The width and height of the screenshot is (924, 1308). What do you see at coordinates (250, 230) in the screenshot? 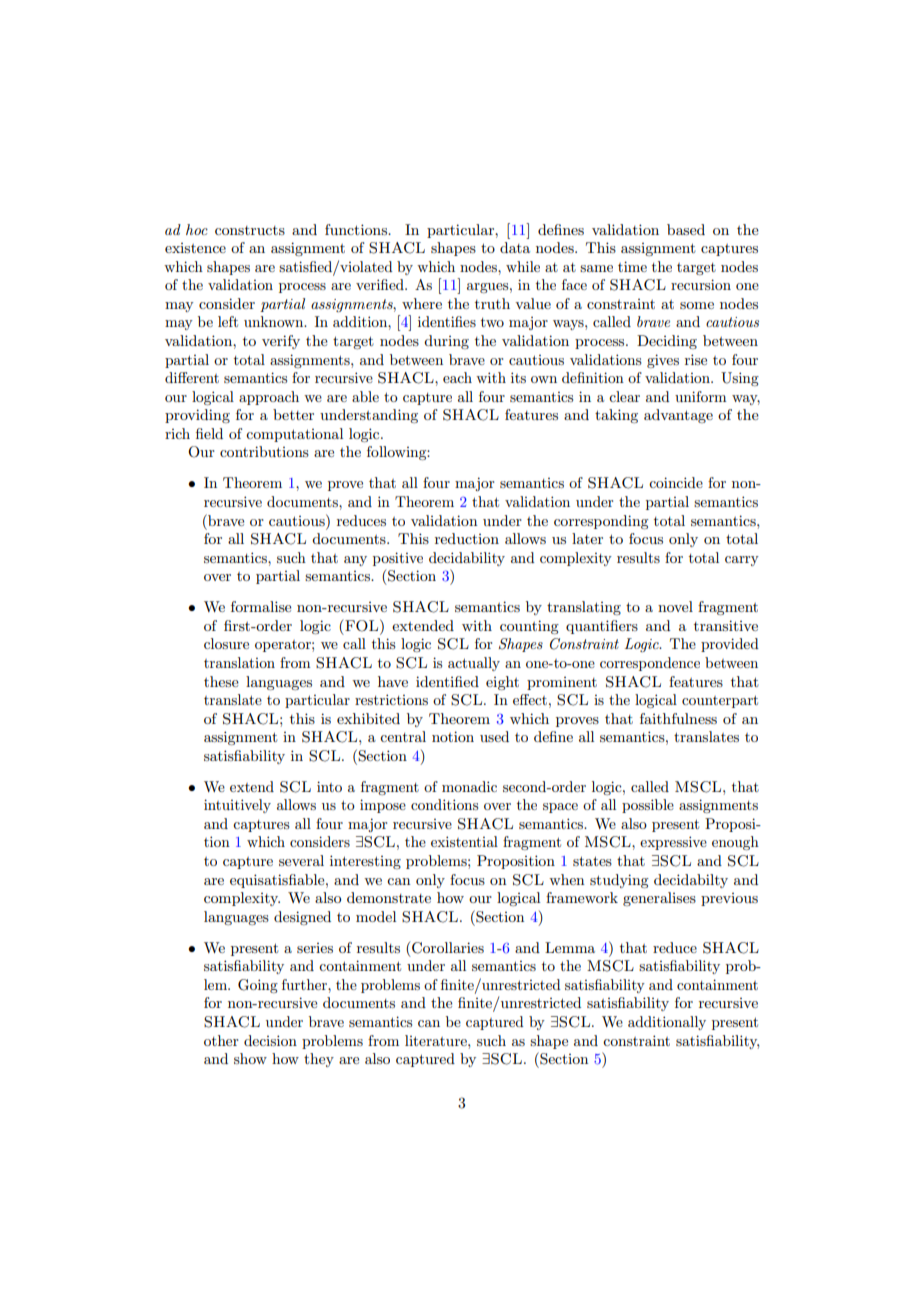
I see `constructs` at bounding box center [250, 230].
